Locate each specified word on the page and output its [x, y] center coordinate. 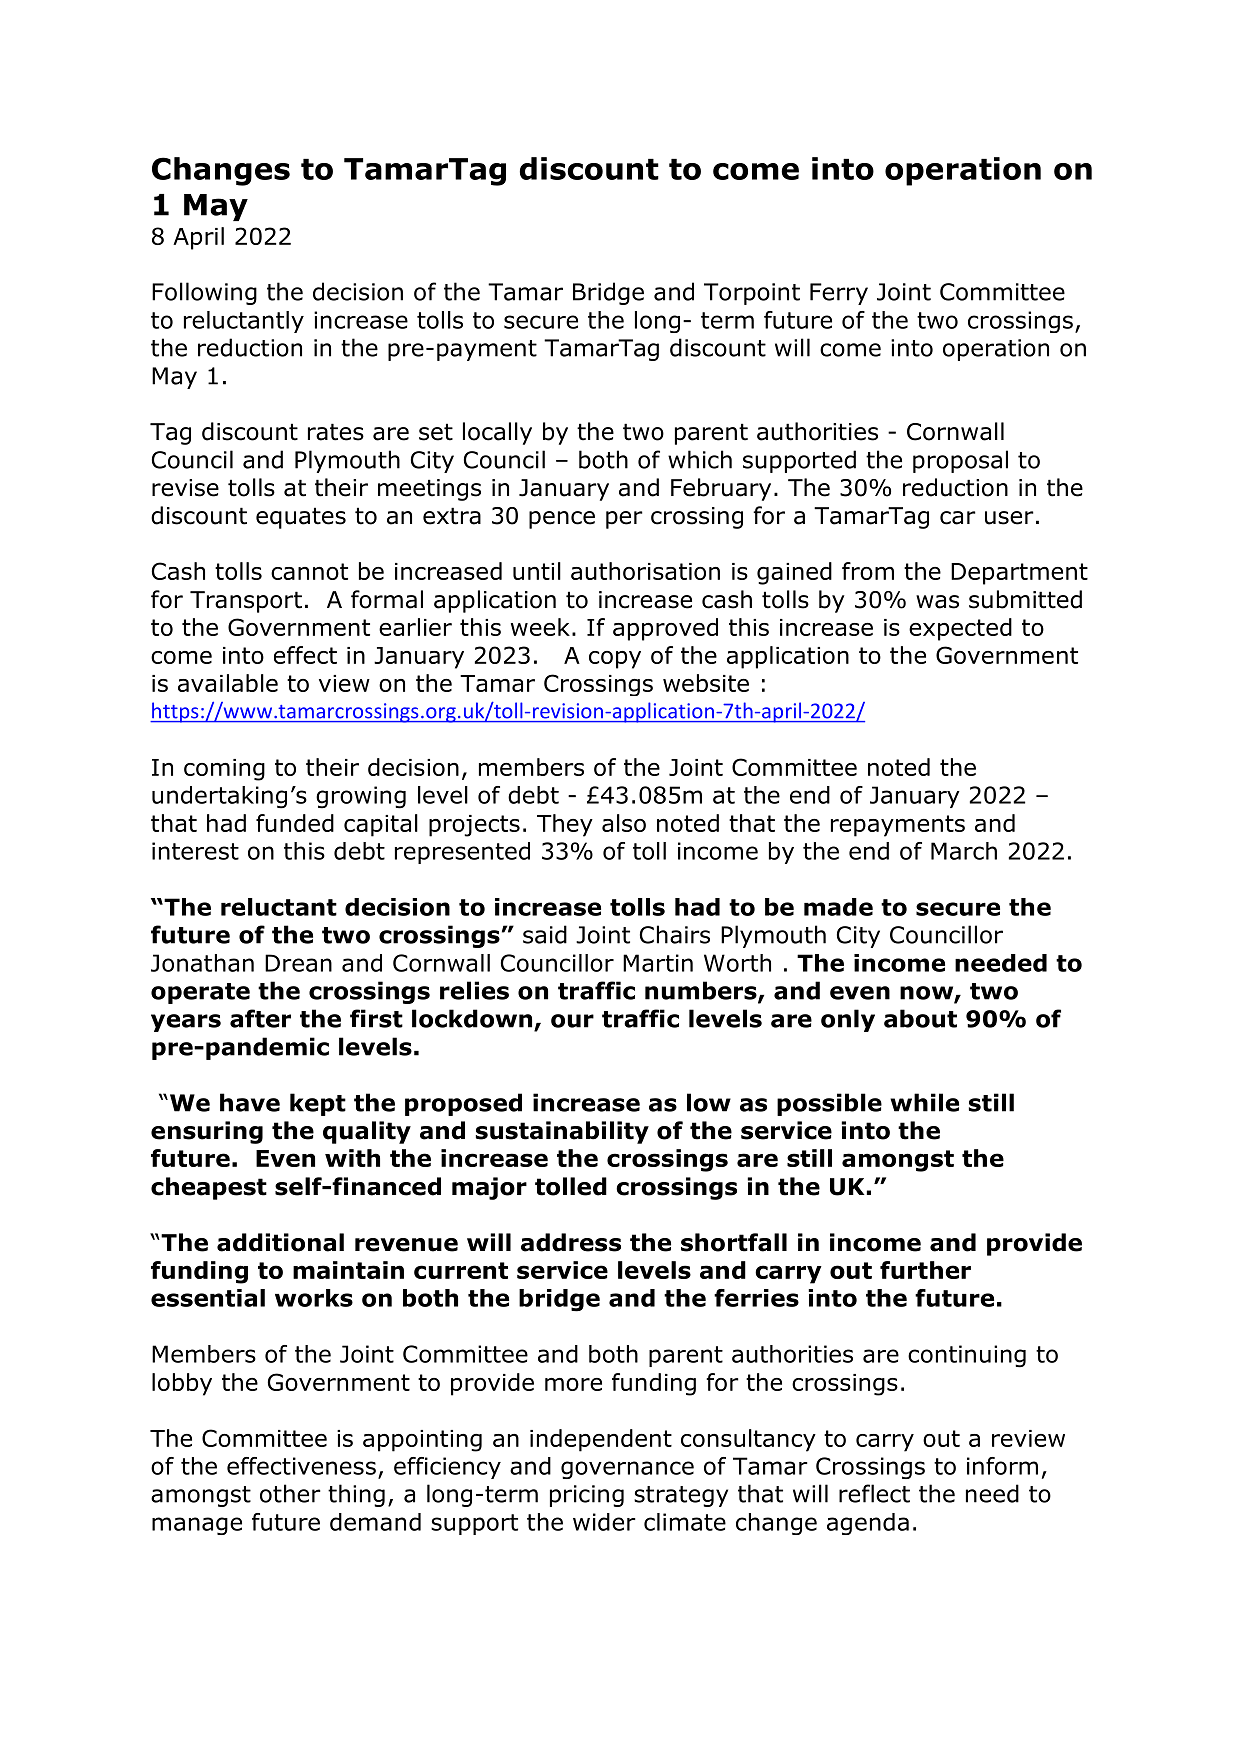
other [290, 1493]
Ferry [839, 294]
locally [497, 433]
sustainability [562, 1132]
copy [615, 660]
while [924, 1102]
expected [960, 629]
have [250, 1102]
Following [204, 293]
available [228, 683]
